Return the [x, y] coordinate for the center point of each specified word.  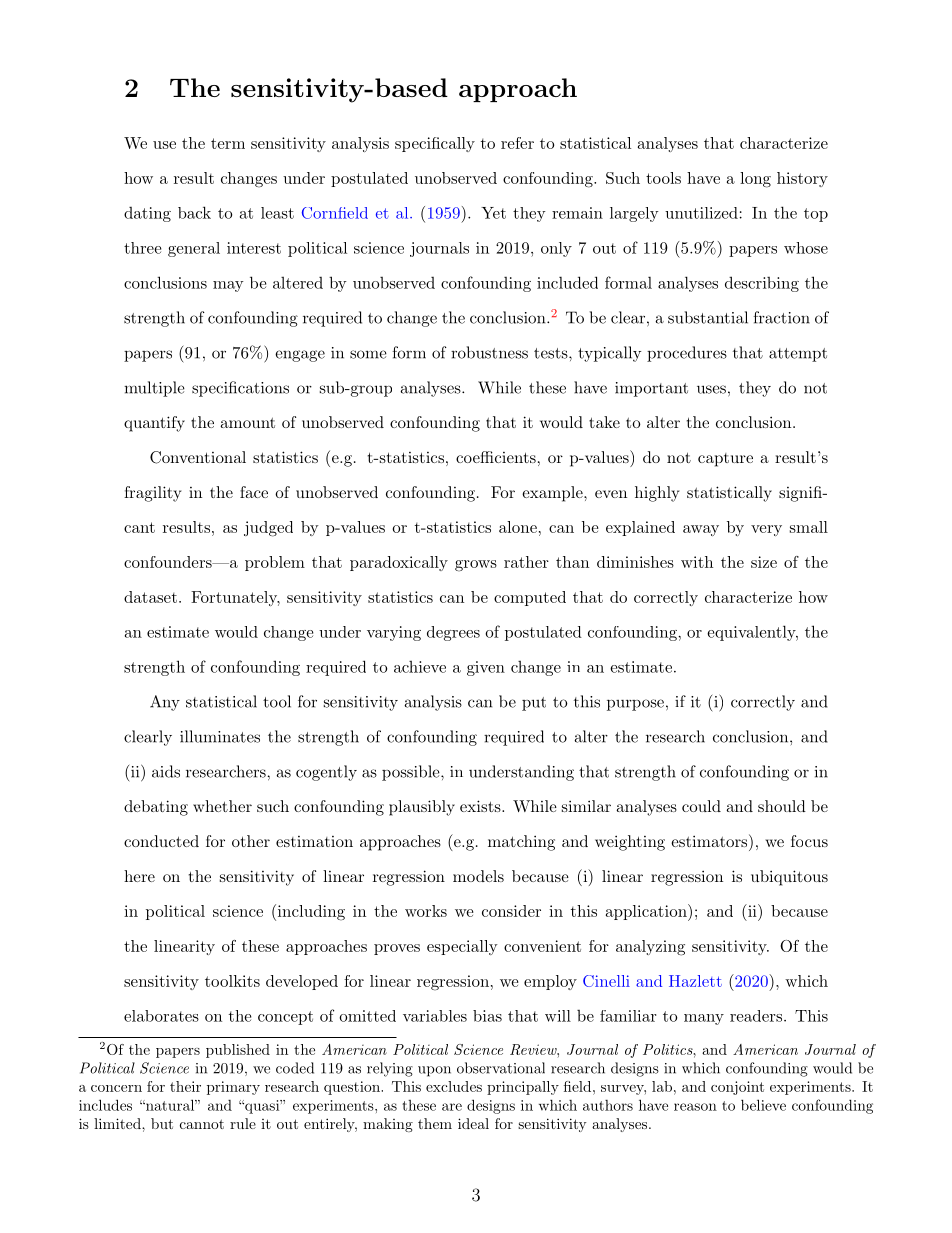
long [755, 180]
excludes [454, 1086]
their [185, 1086]
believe [763, 1105]
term [228, 143]
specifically [435, 144]
